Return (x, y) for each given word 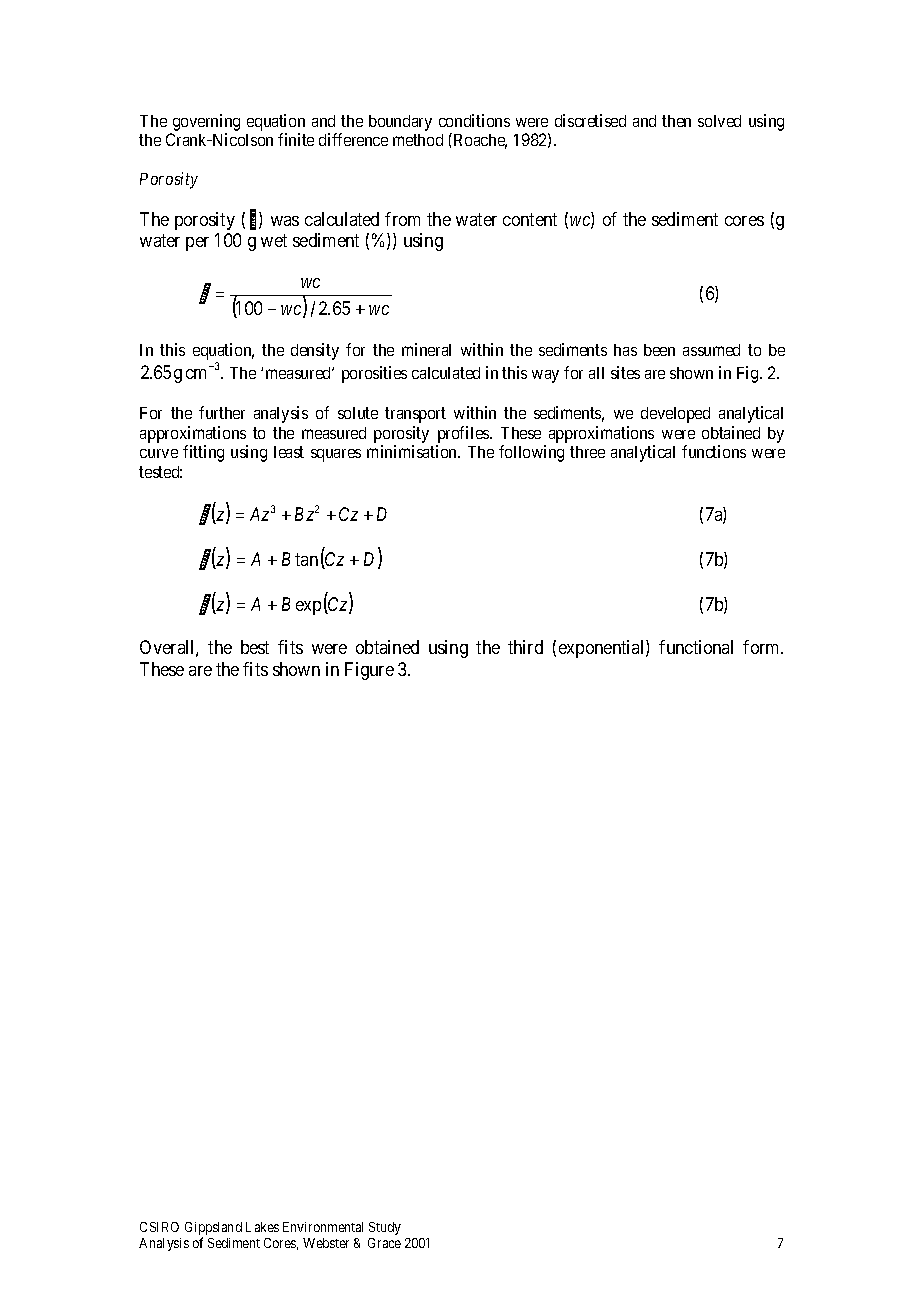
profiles (464, 434)
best (255, 647)
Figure (369, 671)
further (222, 412)
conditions (474, 120)
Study (385, 1228)
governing (205, 124)
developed (675, 415)
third (525, 647)
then (676, 121)
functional (696, 647)
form (763, 647)
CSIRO (159, 1227)
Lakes (262, 1227)
